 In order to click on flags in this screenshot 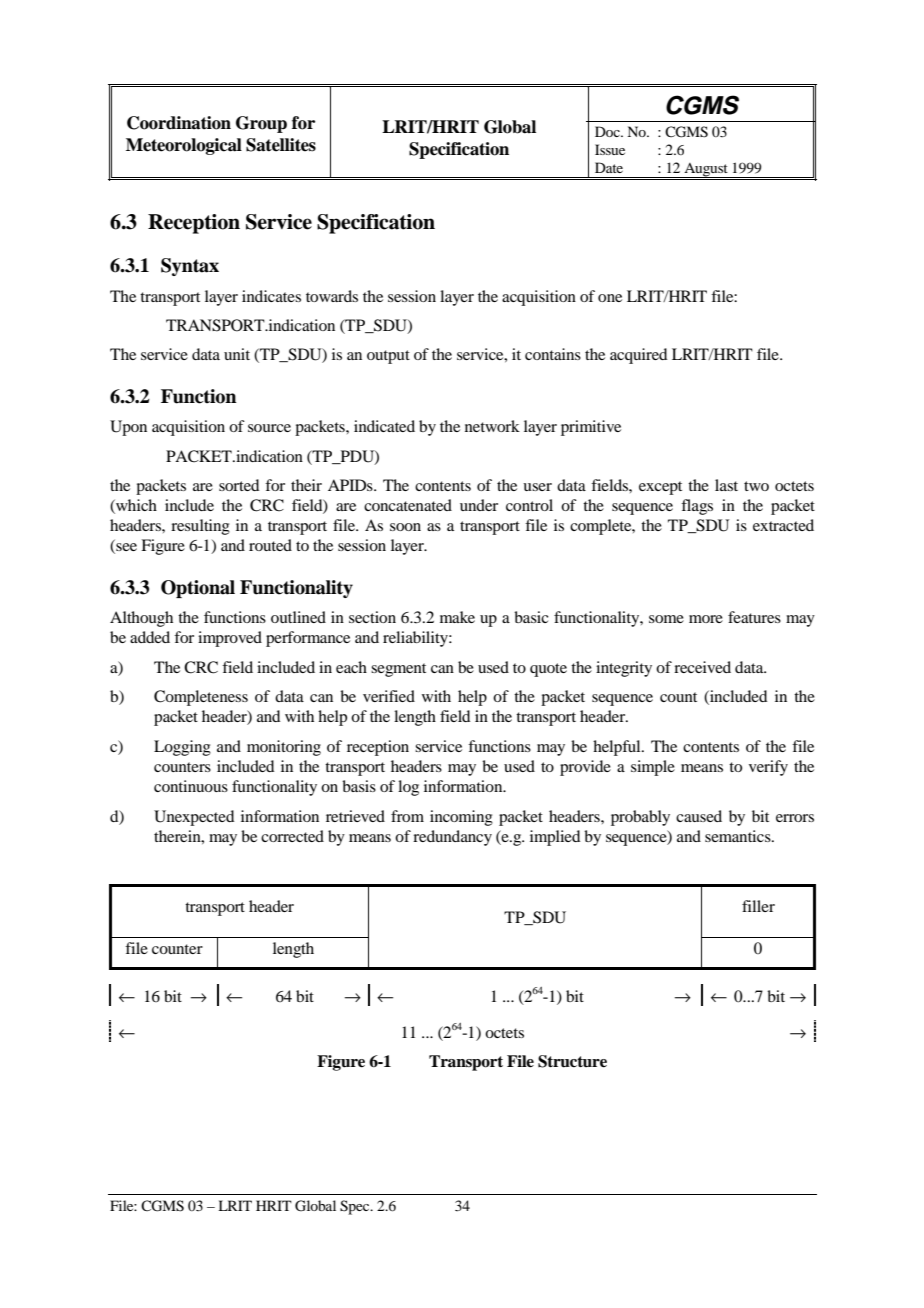, I will do `click(697, 507)`.
